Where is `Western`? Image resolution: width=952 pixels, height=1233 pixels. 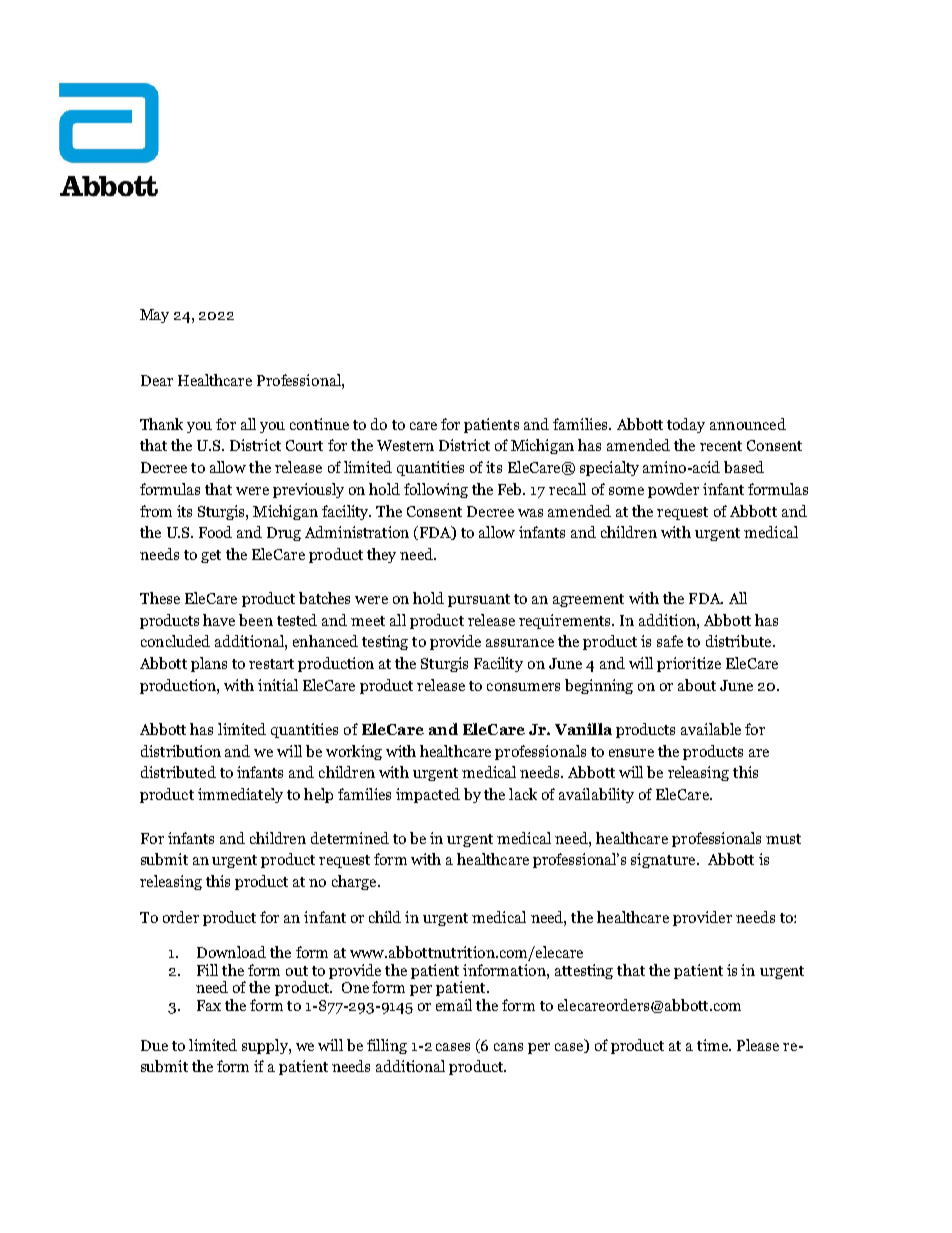
Western is located at coordinates (405, 445).
